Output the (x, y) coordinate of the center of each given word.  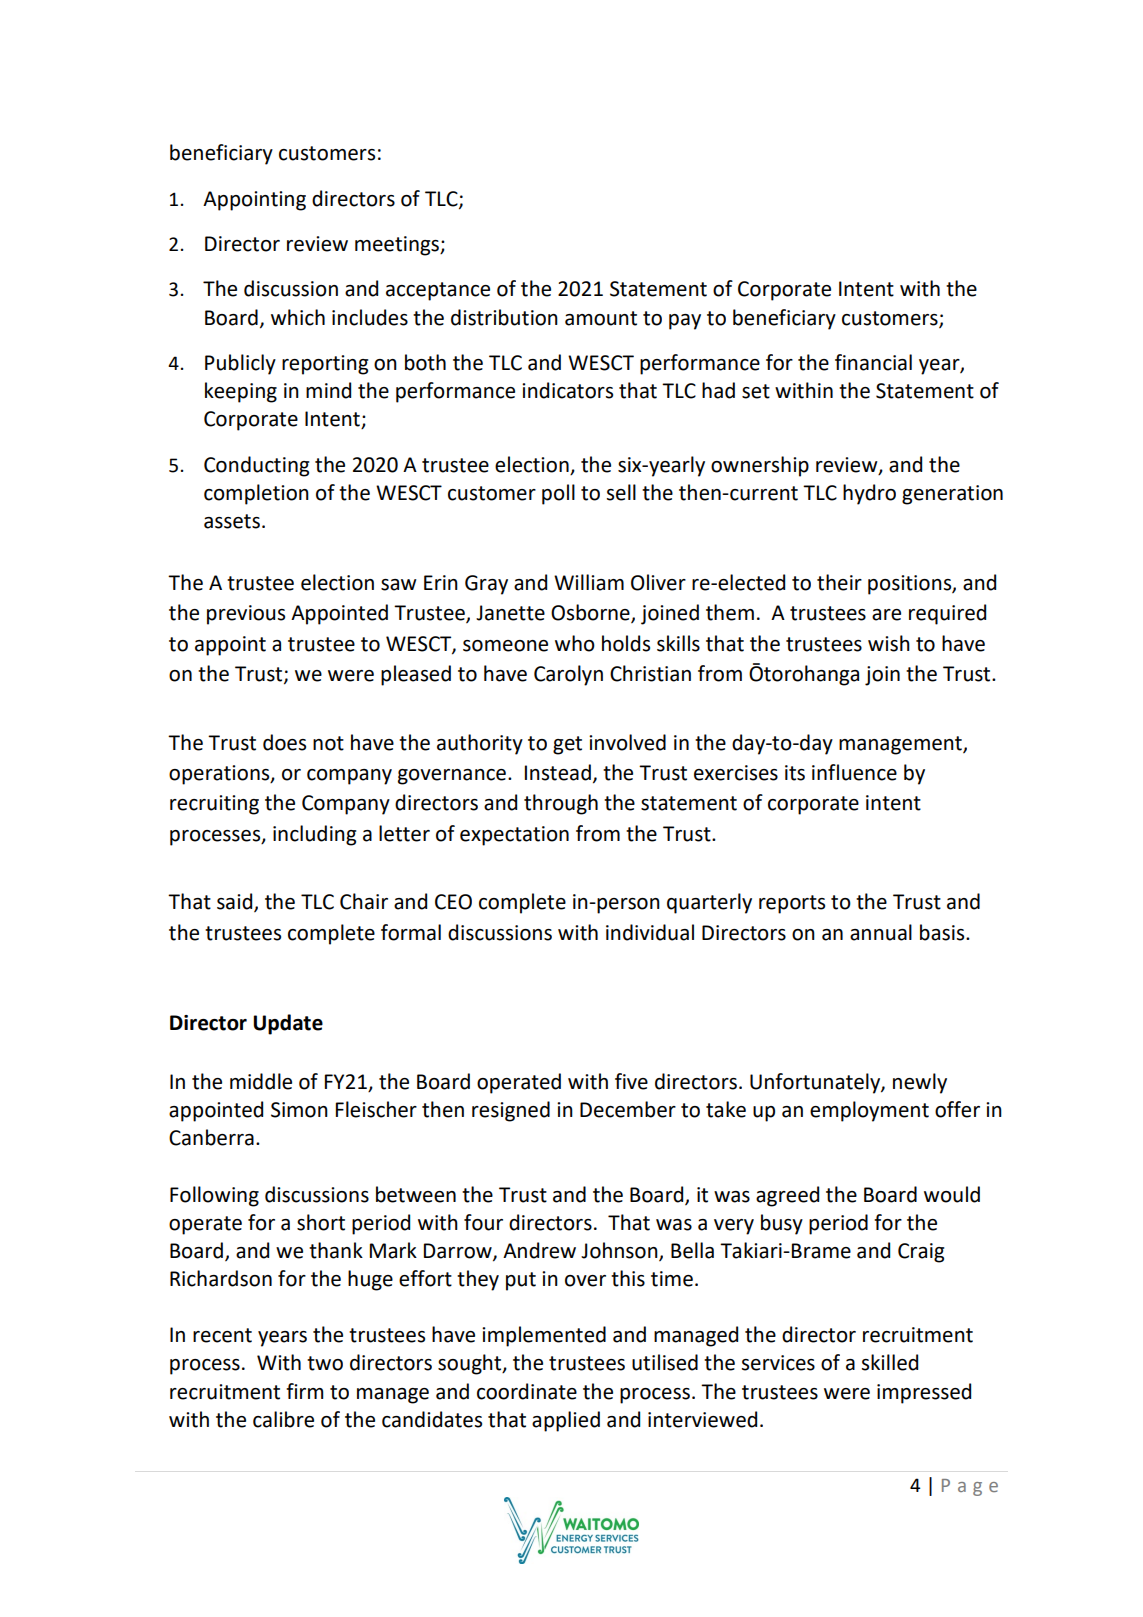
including (314, 835)
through (561, 804)
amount (601, 318)
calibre (283, 1419)
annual (881, 932)
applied (566, 1421)
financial (873, 362)
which (298, 317)
